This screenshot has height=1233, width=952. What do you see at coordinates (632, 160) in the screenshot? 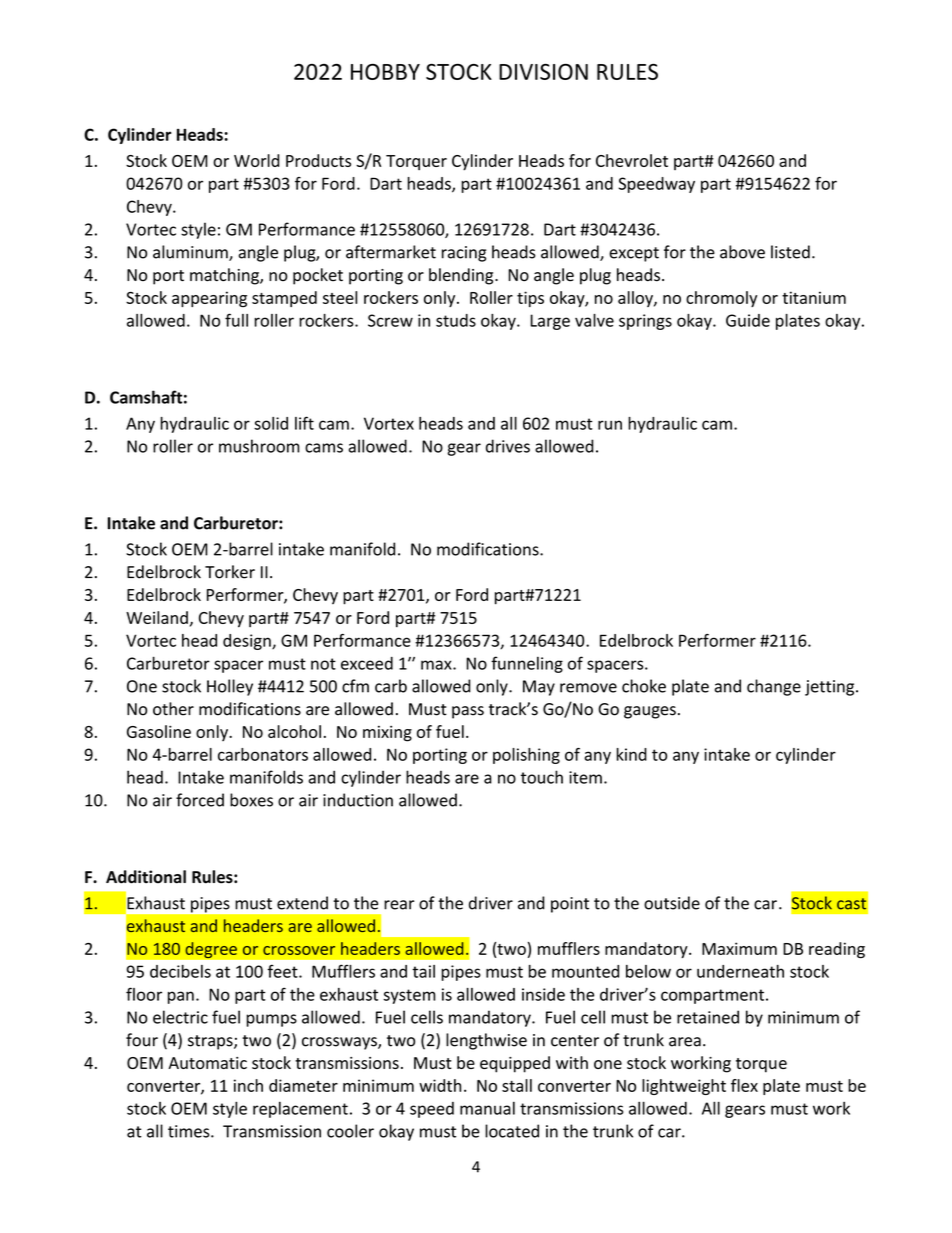
I see `Chevrolet` at bounding box center [632, 160].
